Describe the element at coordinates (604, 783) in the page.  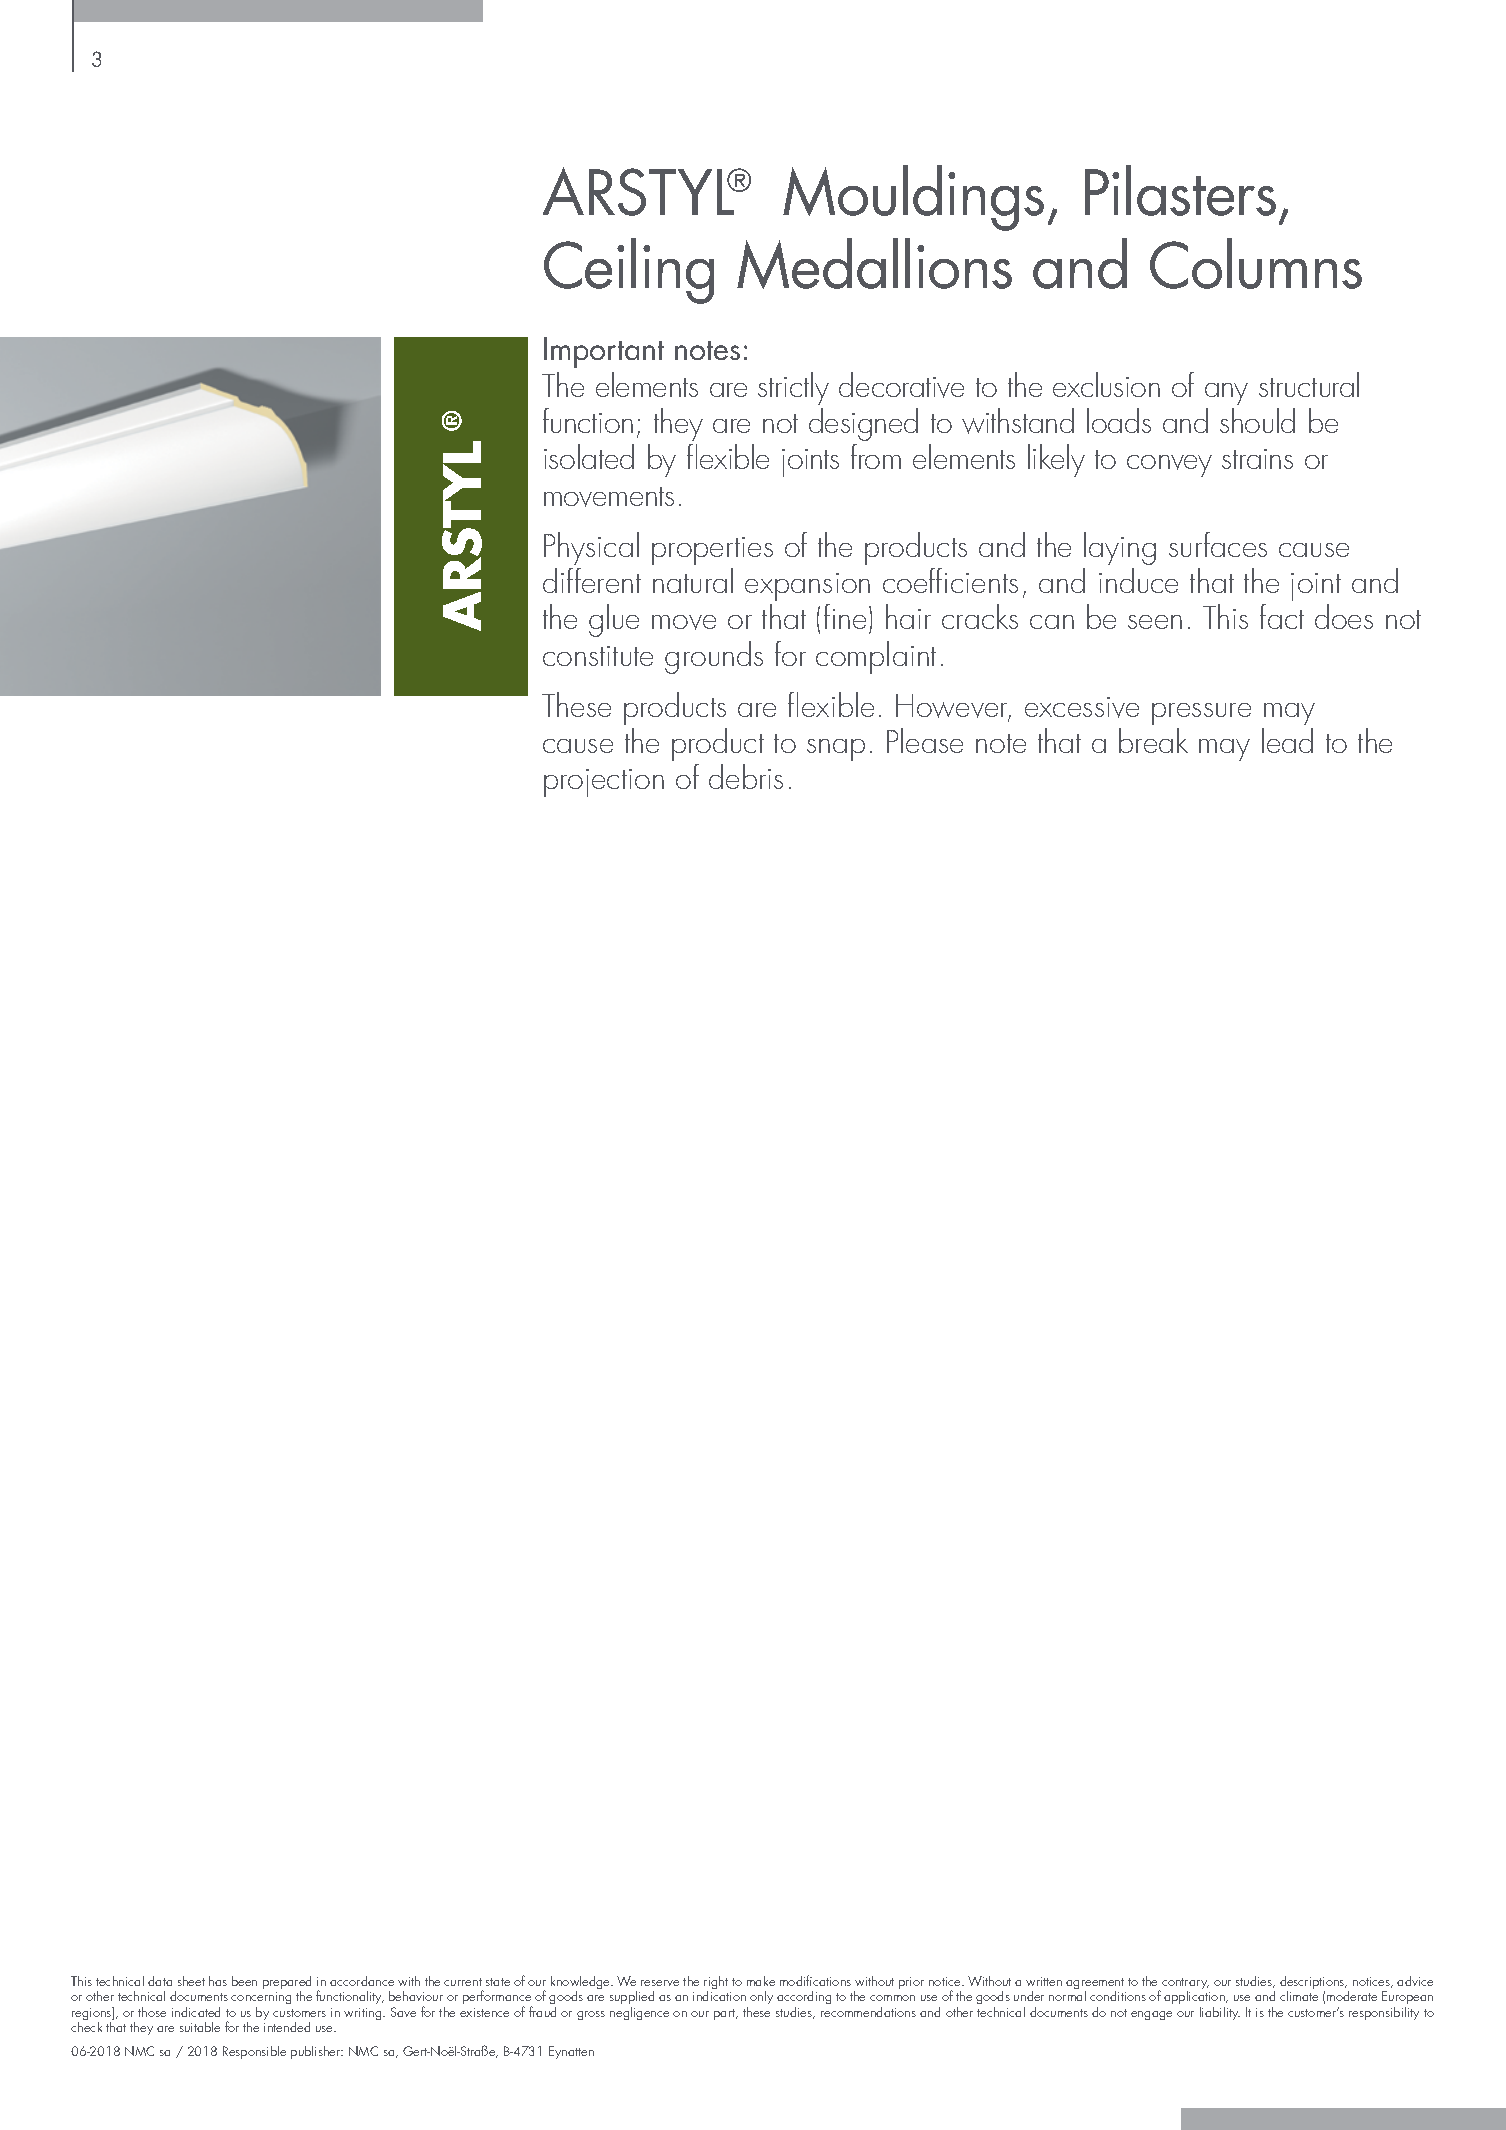
I see `projection` at that location.
